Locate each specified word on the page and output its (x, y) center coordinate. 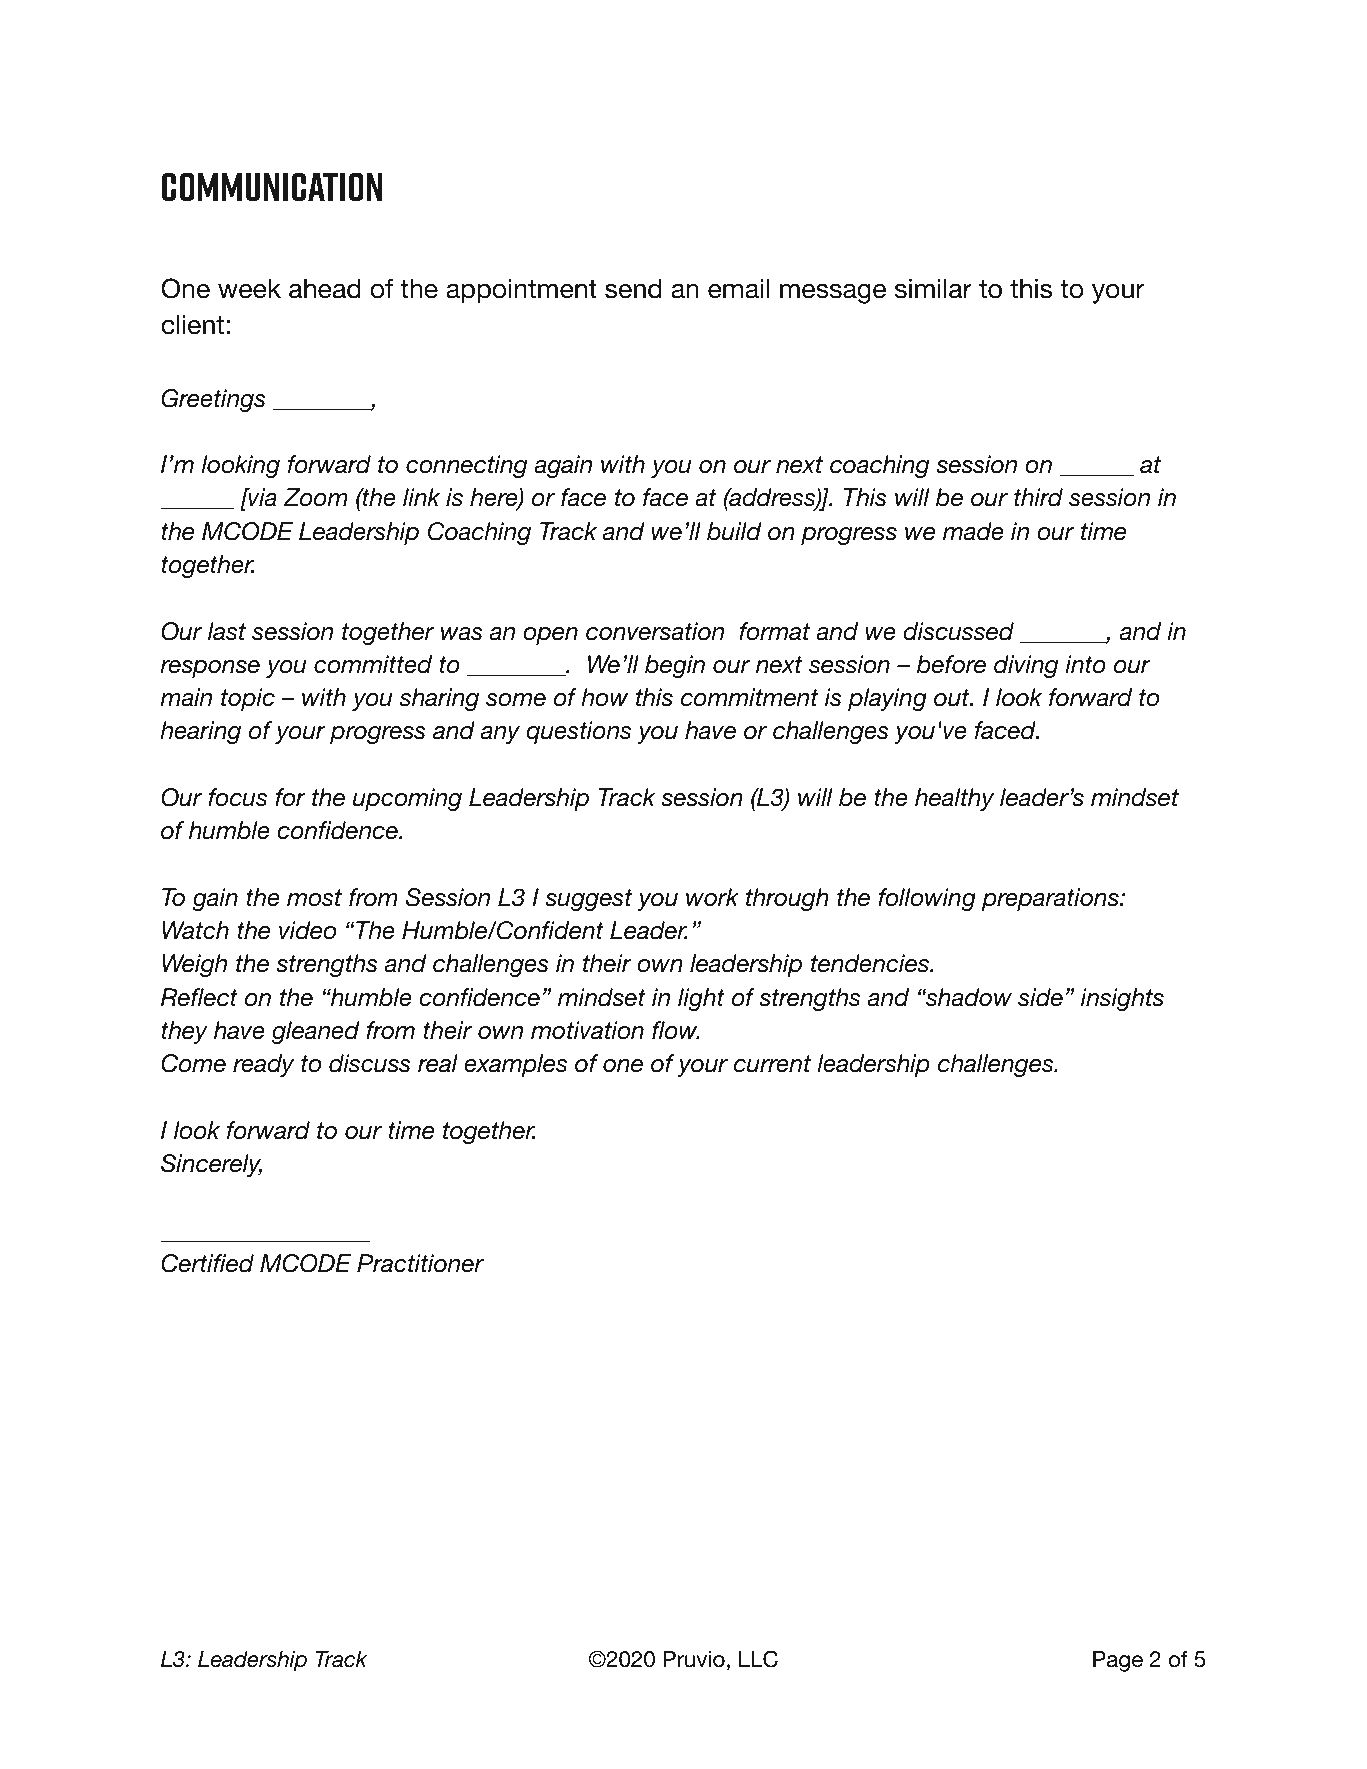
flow (676, 1030)
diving (1026, 666)
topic (248, 699)
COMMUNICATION (272, 187)
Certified (207, 1263)
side (1040, 997)
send (633, 289)
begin (675, 666)
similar (933, 289)
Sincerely (211, 1165)
